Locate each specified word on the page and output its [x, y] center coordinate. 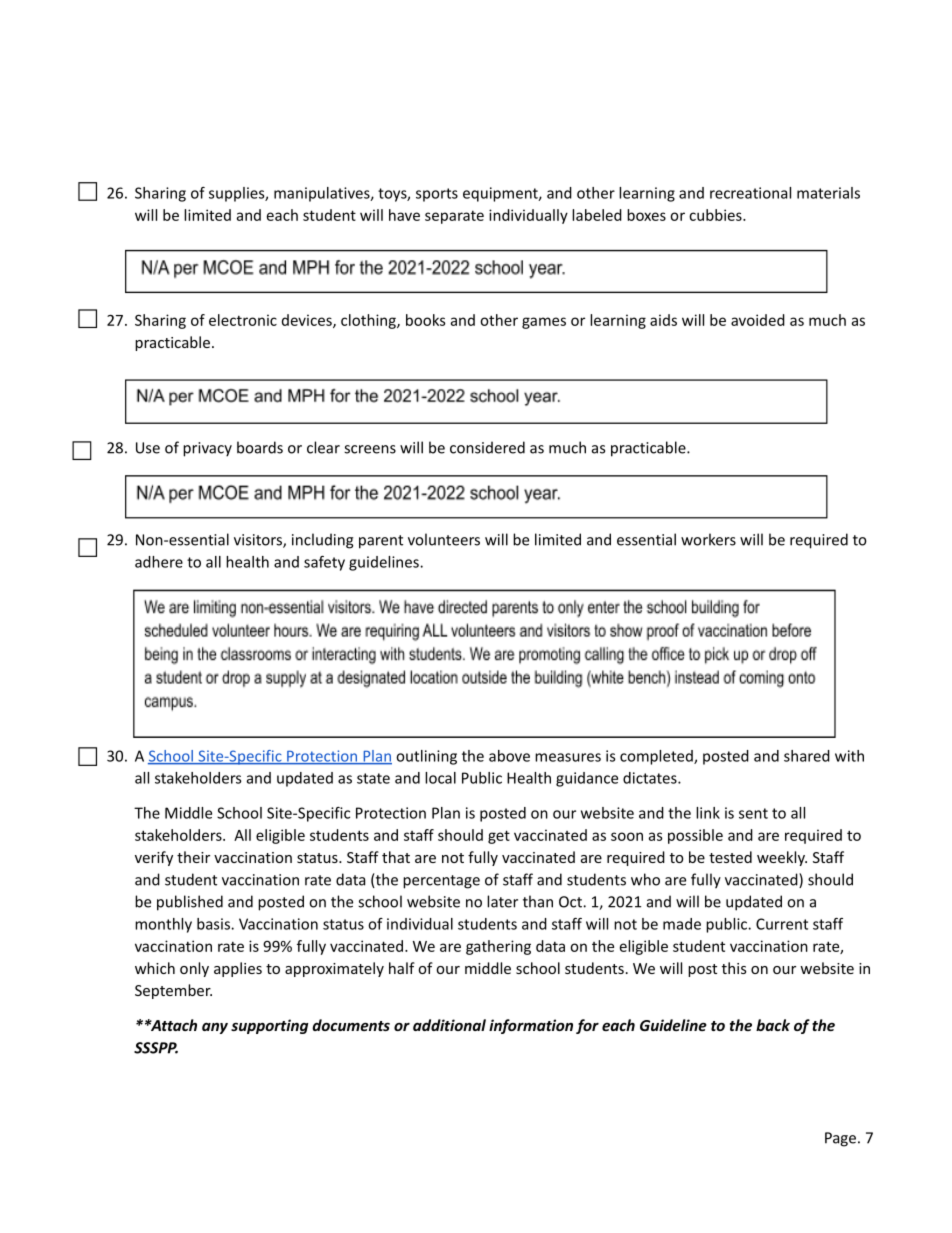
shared [807, 756]
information [531, 1026]
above [509, 756]
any [215, 1028]
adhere [159, 562]
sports [437, 195]
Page [840, 1139]
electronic [243, 320]
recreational [750, 193]
